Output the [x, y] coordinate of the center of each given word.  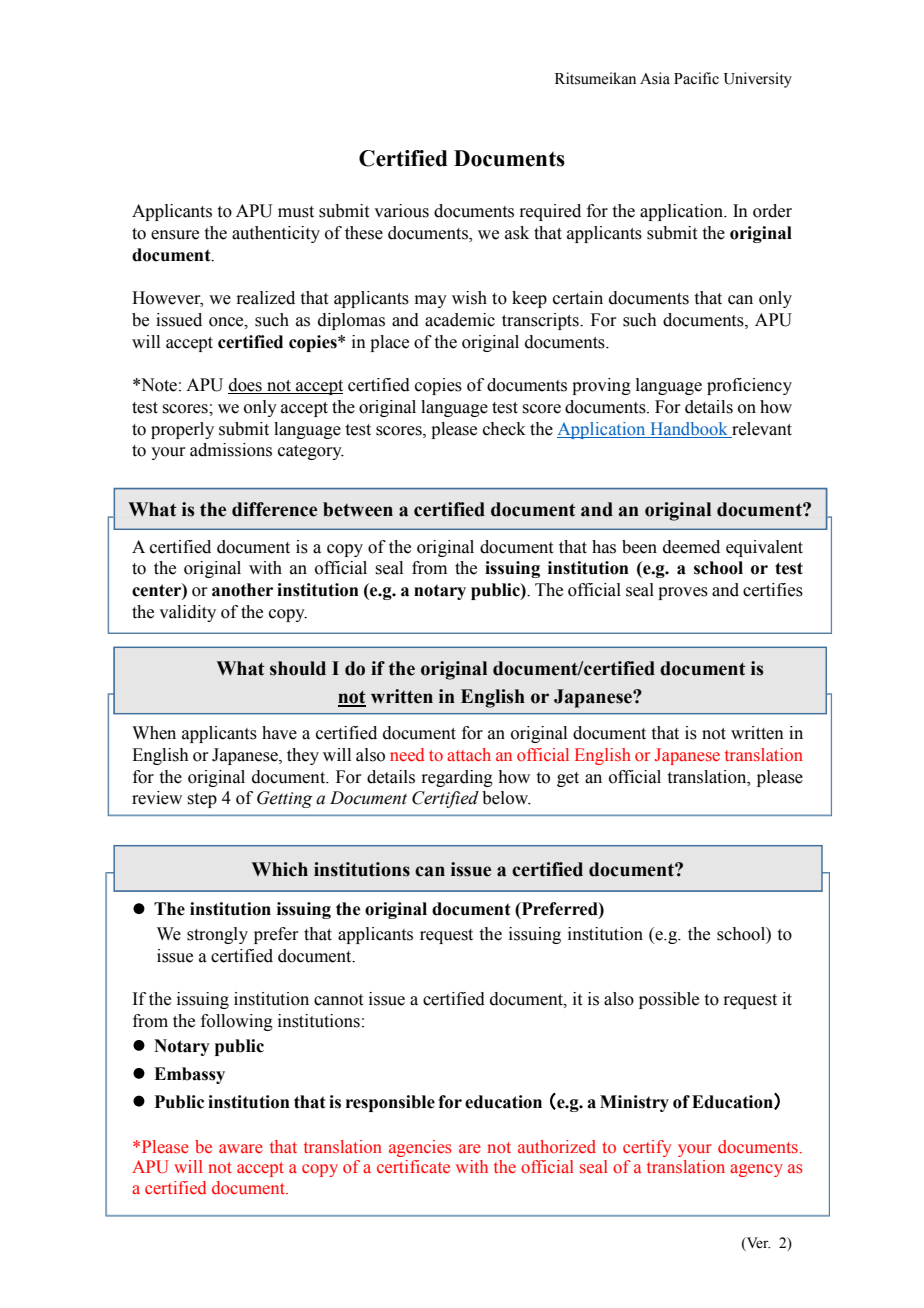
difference [274, 509]
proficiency [749, 386]
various [401, 211]
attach [469, 754]
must [296, 212]
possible [669, 1000]
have [279, 733]
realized [265, 298]
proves [683, 593]
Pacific [696, 78]
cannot [338, 1000]
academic [460, 320]
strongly [217, 935]
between [358, 509]
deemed [691, 547]
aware [241, 1148]
